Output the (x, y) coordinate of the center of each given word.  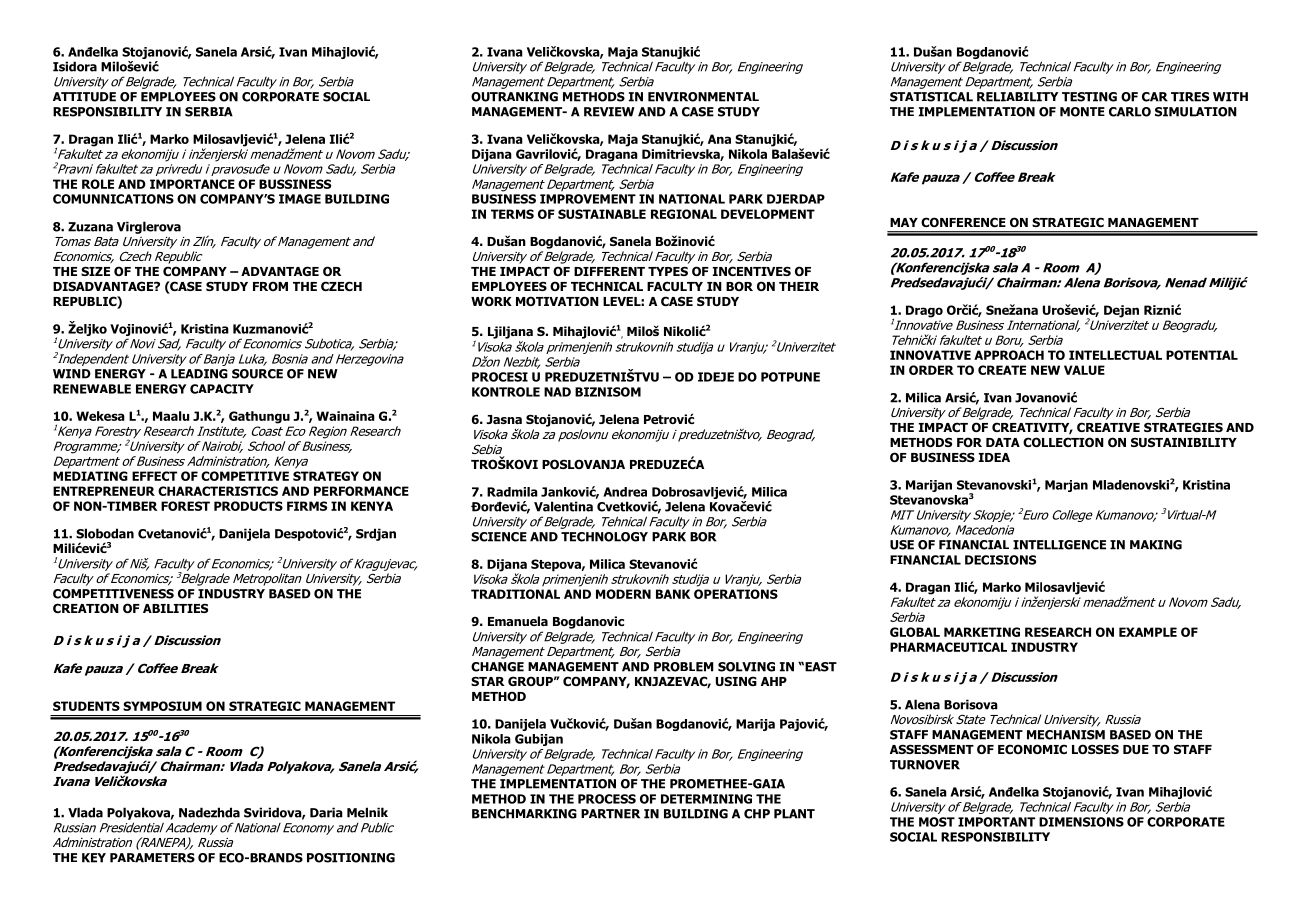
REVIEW (609, 112)
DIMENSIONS (1081, 822)
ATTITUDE (84, 97)
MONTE (1082, 112)
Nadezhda (209, 812)
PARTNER (610, 814)
